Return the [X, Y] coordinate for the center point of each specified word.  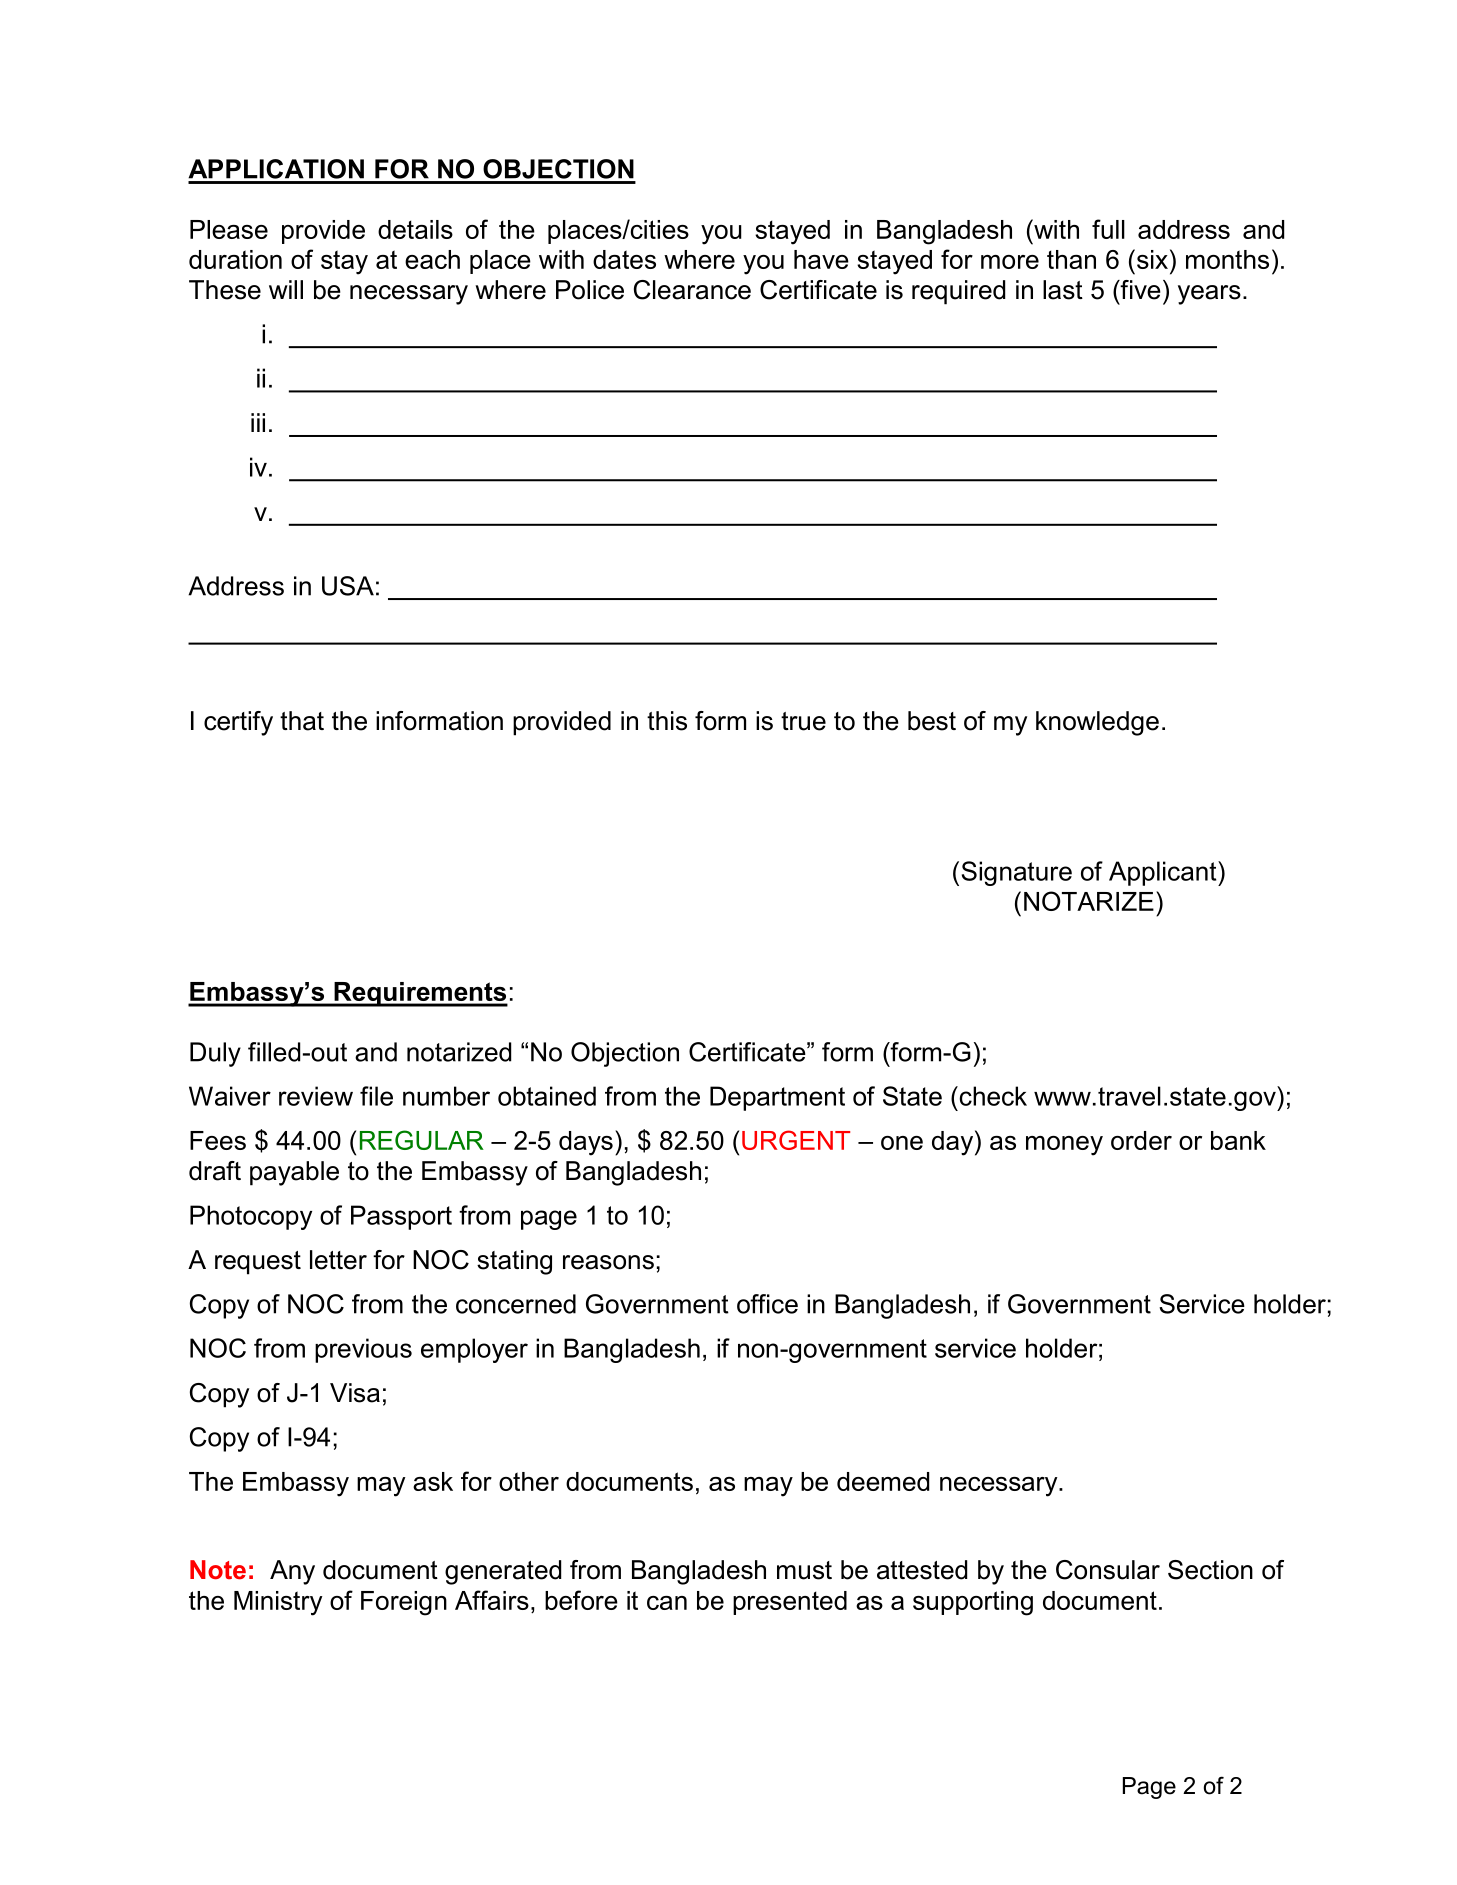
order [1141, 1140]
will [286, 289]
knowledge [1097, 723]
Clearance [692, 290]
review [316, 1096]
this [667, 721]
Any [292, 1572]
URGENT [796, 1140]
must [804, 1570]
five [1139, 290]
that [302, 721]
